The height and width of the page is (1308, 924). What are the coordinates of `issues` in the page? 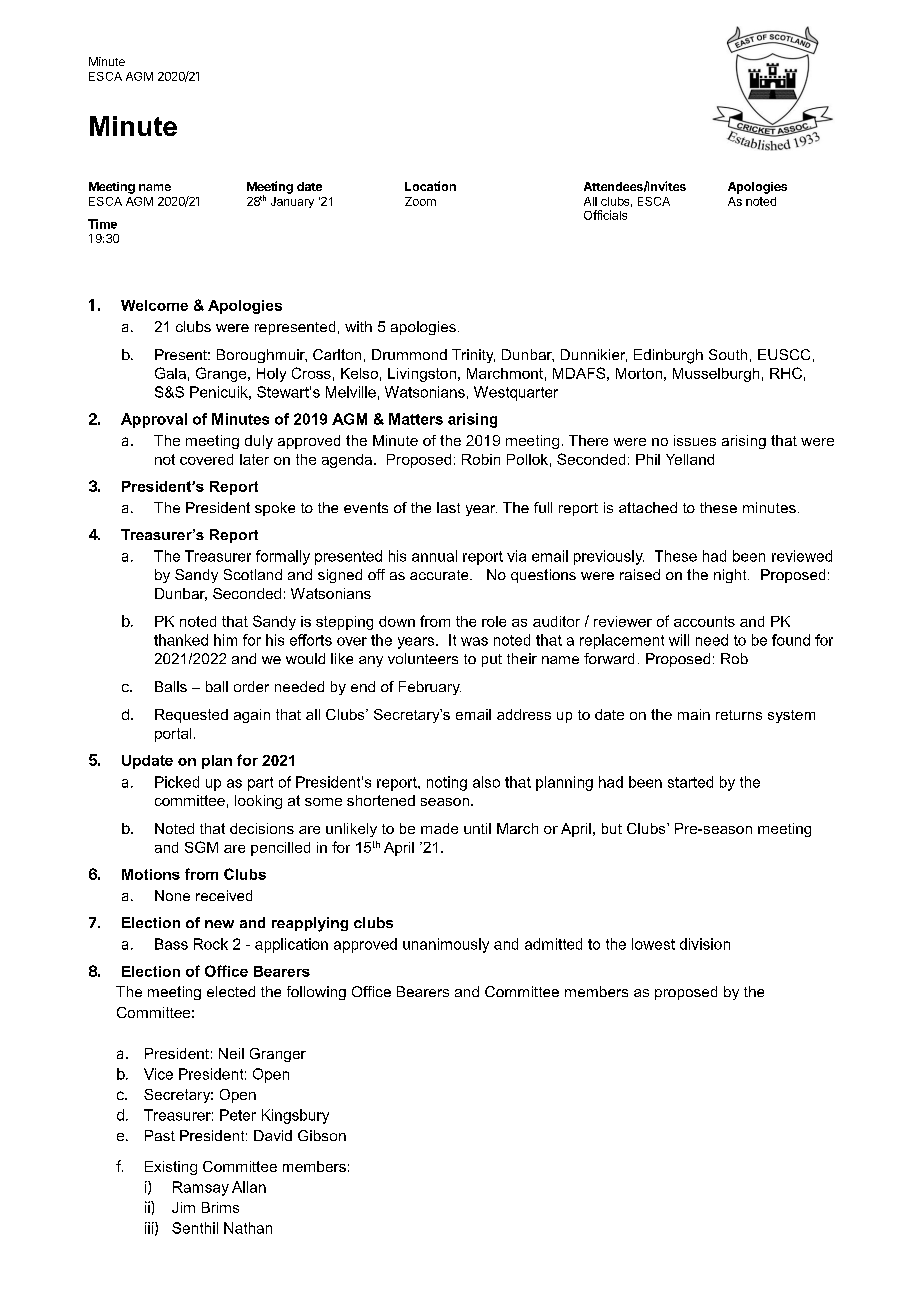 It's located at (695, 440).
